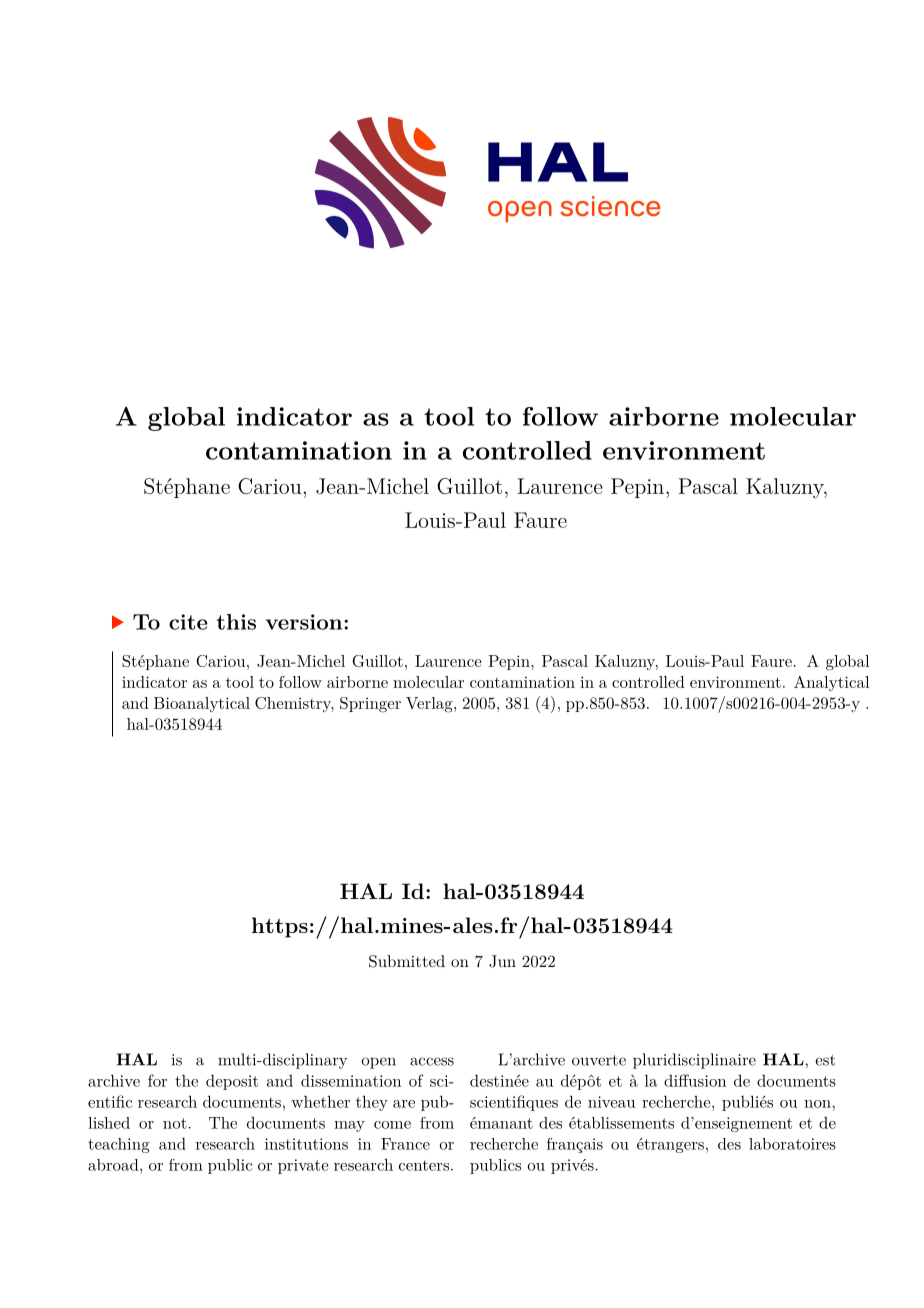 This page has height=1308, width=924. Describe the element at coordinates (188, 622) in the page. I see `cite` at that location.
